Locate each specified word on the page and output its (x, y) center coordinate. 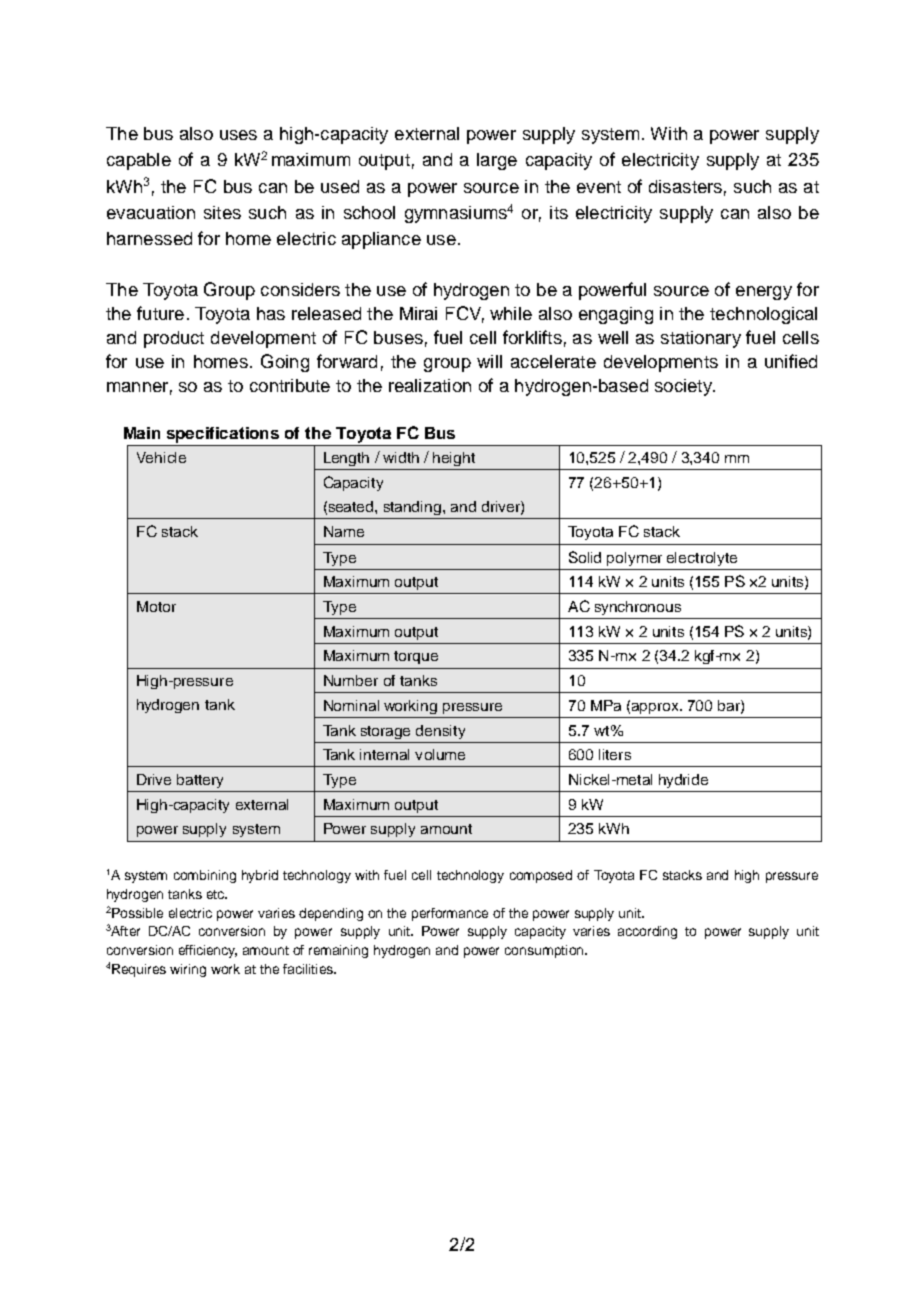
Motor (156, 606)
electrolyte (702, 559)
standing (414, 508)
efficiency (208, 951)
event (599, 187)
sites (222, 212)
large (497, 161)
